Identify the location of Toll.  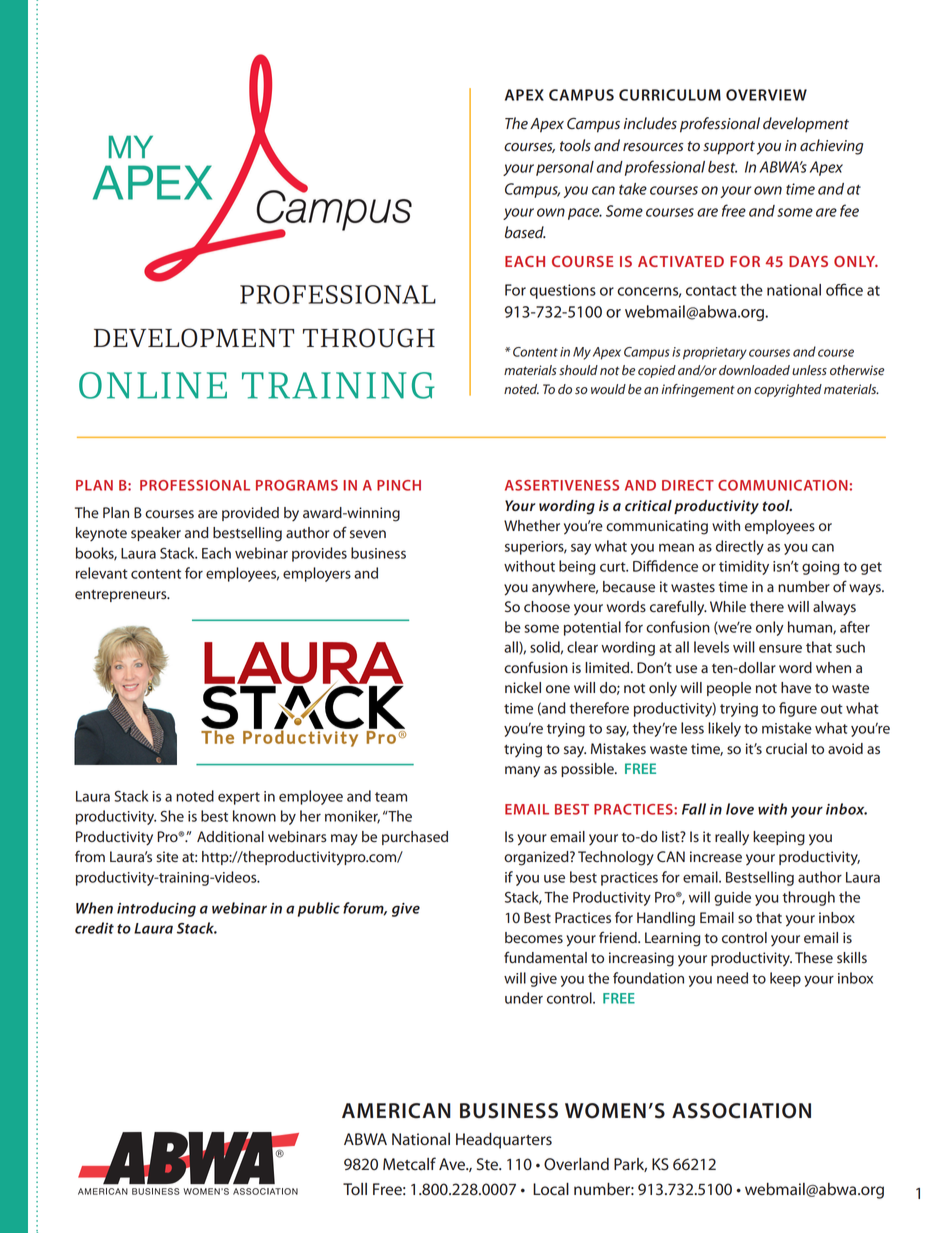
(355, 1189).
